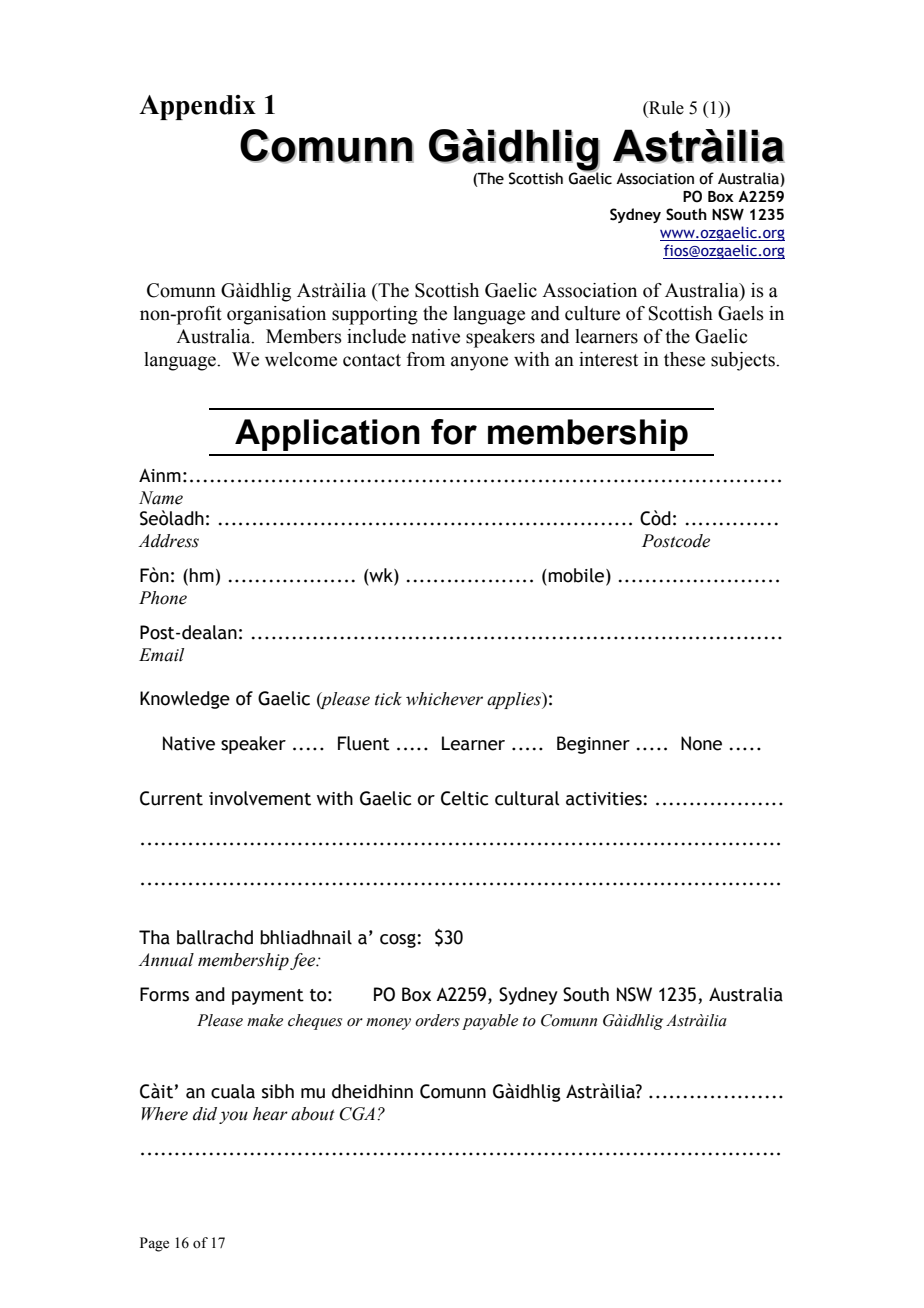  I want to click on Knowledge, so click(185, 700).
